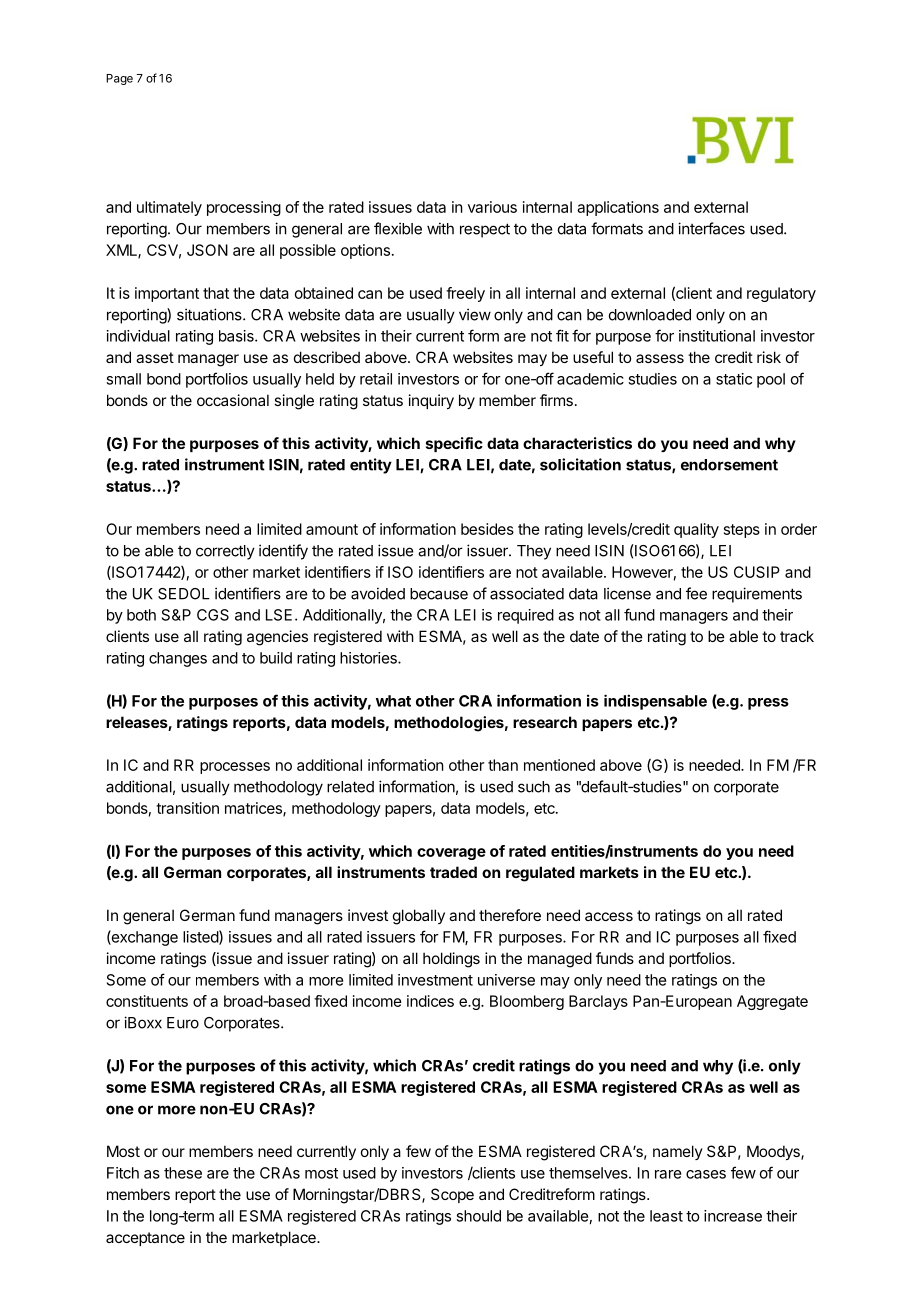  I want to click on various, so click(492, 207).
